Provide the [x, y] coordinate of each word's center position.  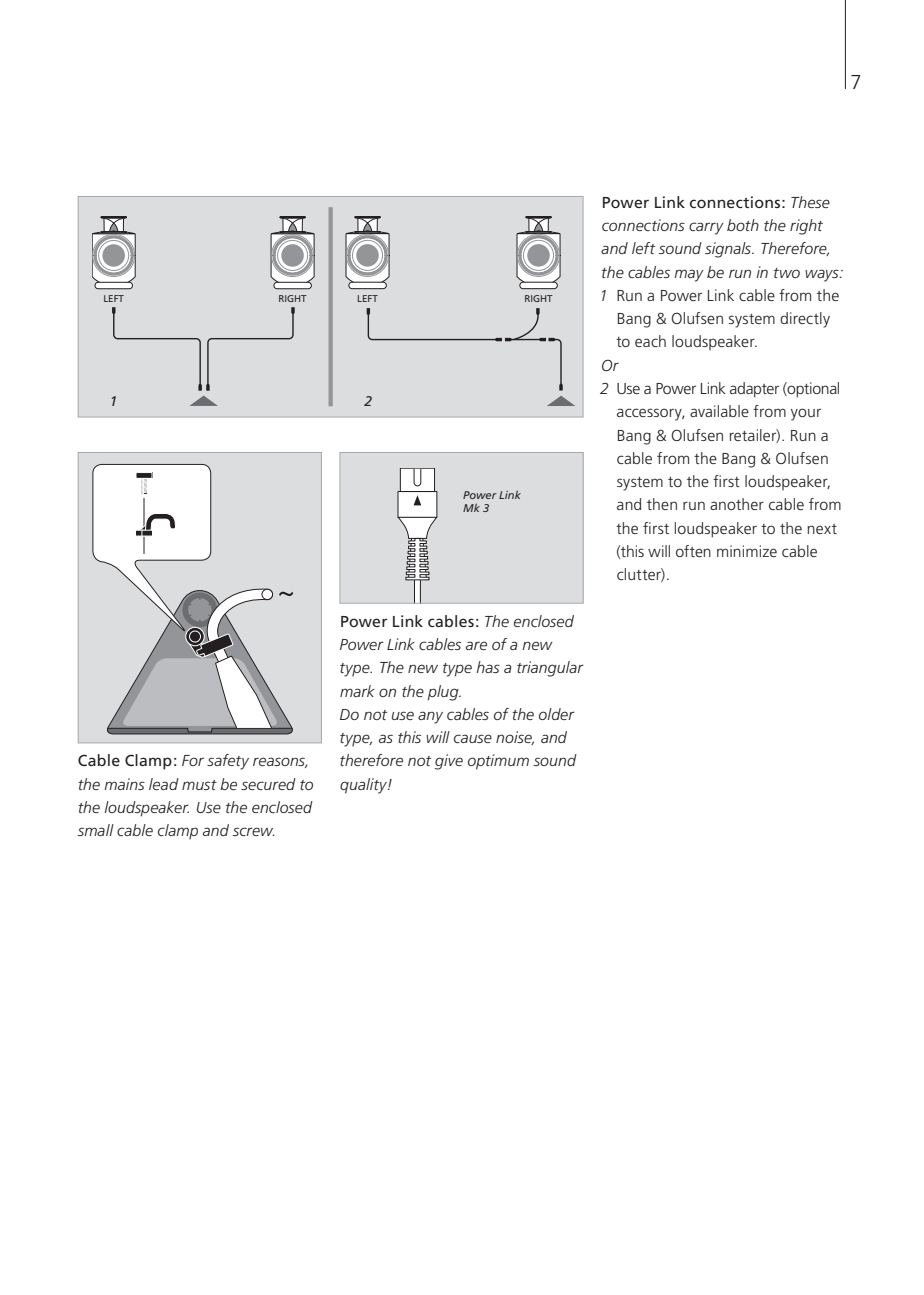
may [689, 275]
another [737, 504]
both [743, 225]
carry [706, 228]
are [476, 645]
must [199, 785]
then [662, 504]
